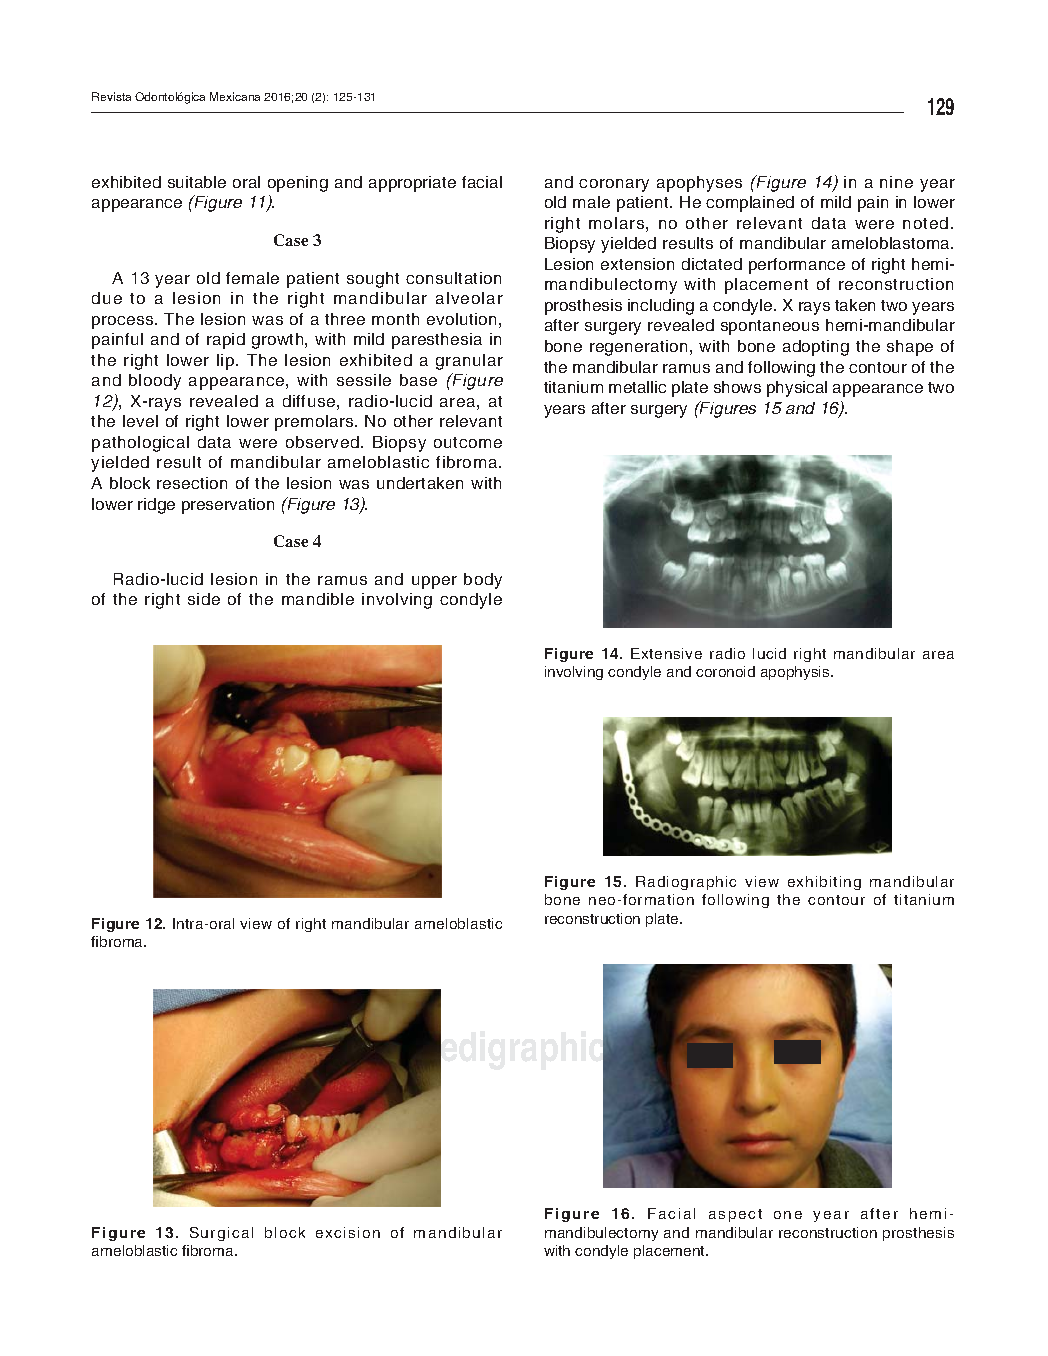  What do you see at coordinates (483, 581) in the image?
I see `body` at bounding box center [483, 581].
